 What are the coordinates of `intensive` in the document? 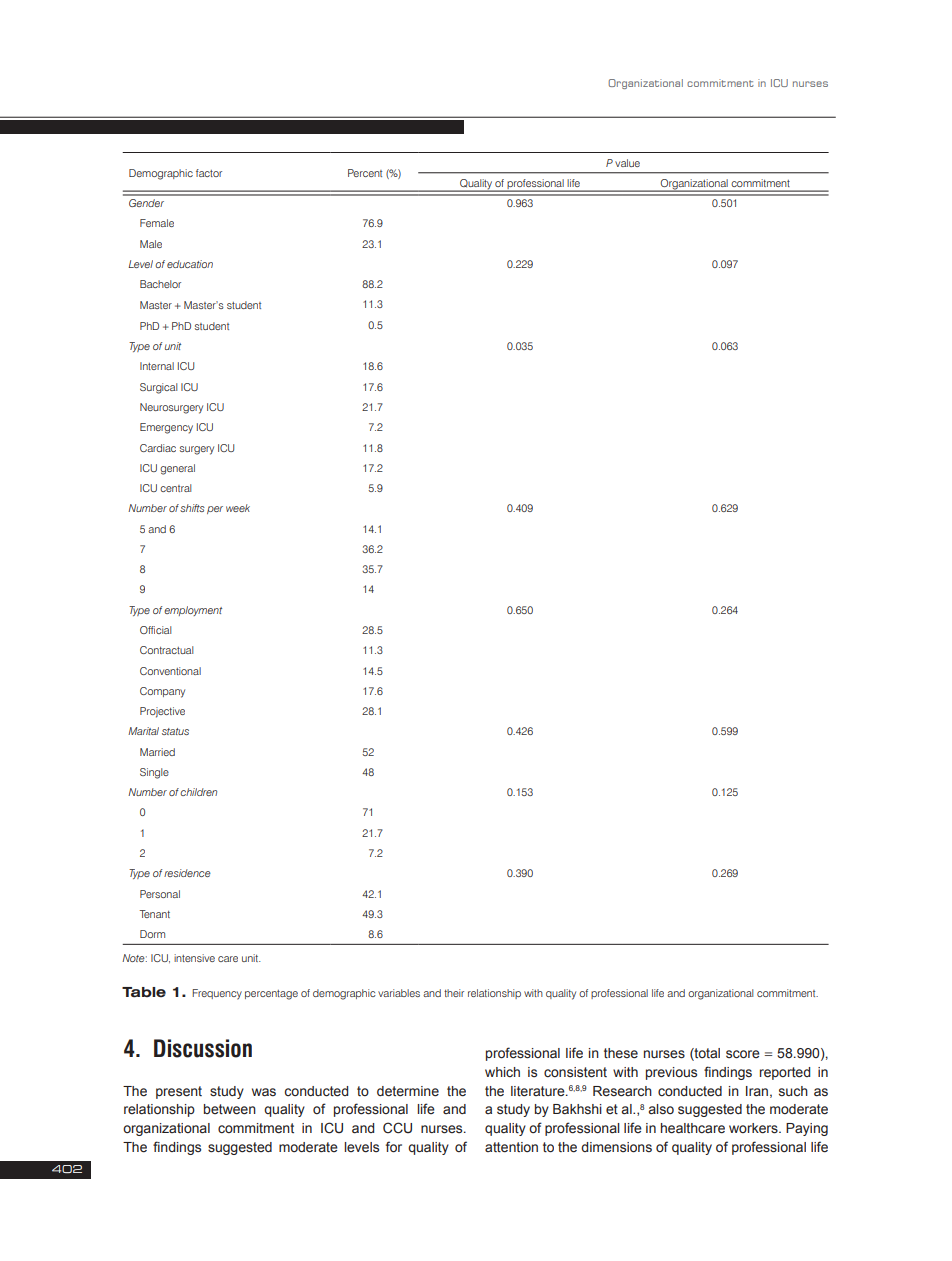 It's located at (194, 958).
